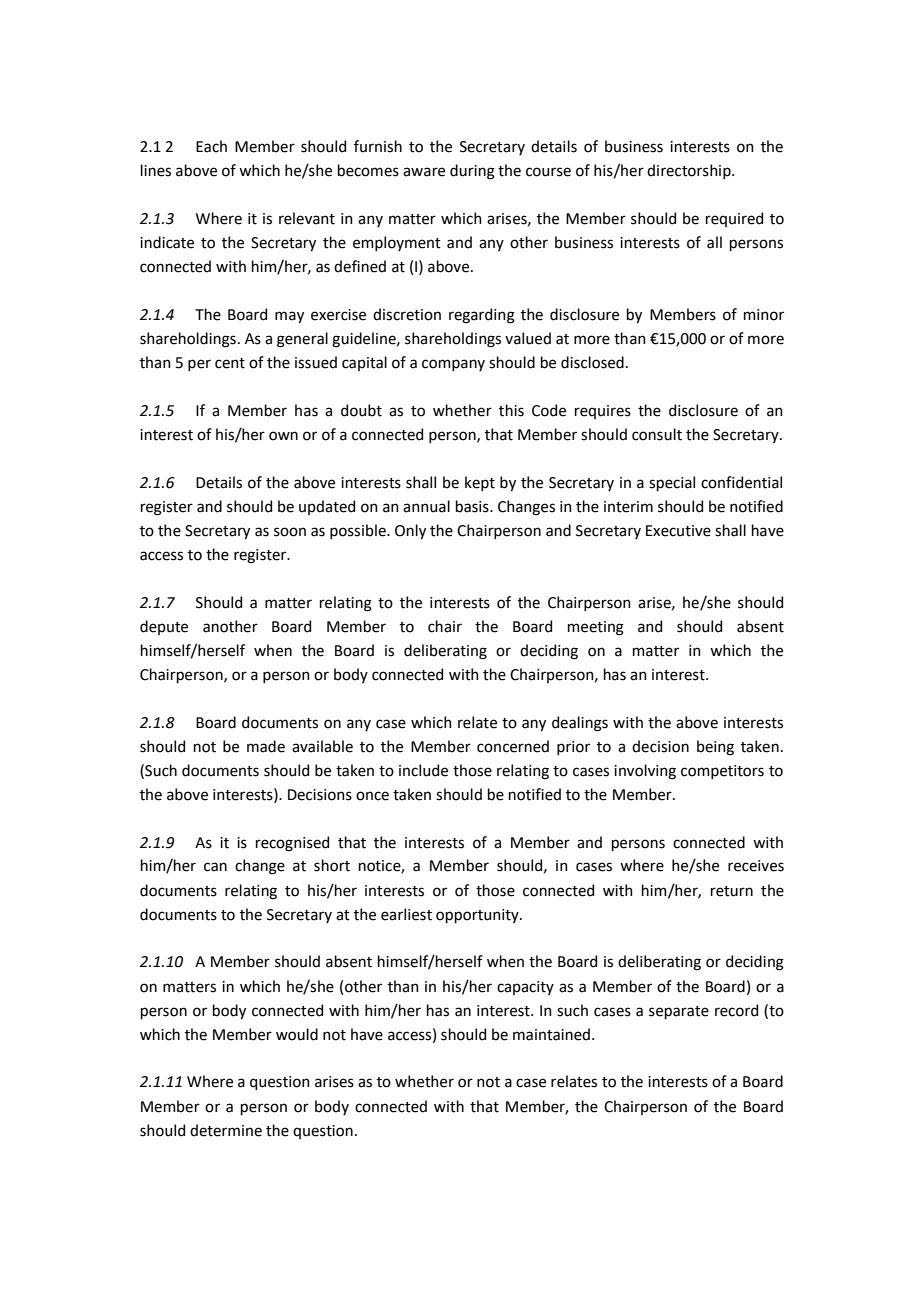 The height and width of the screenshot is (1307, 924). Describe the element at coordinates (211, 146) in the screenshot. I see `Each` at that location.
